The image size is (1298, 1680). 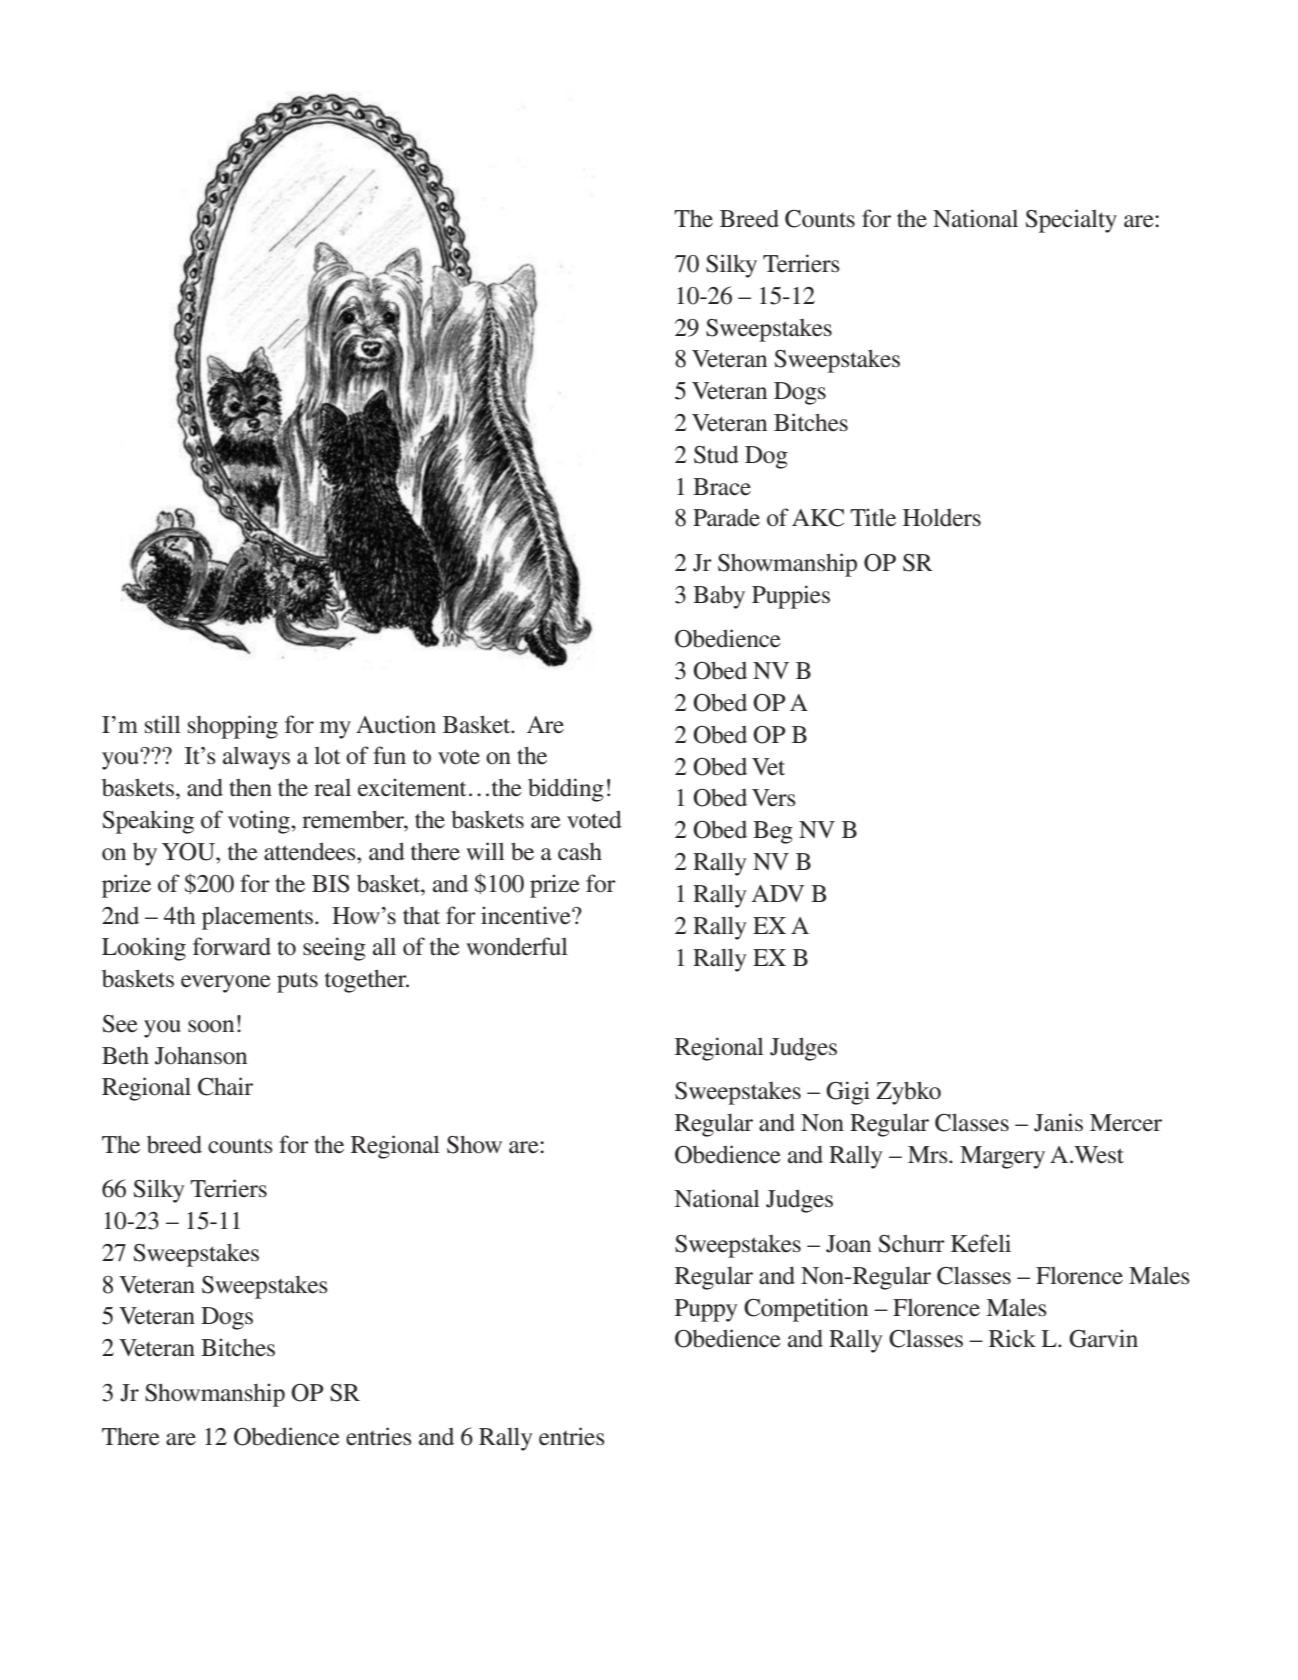 What do you see at coordinates (233, 727) in the screenshot?
I see `shopping` at bounding box center [233, 727].
